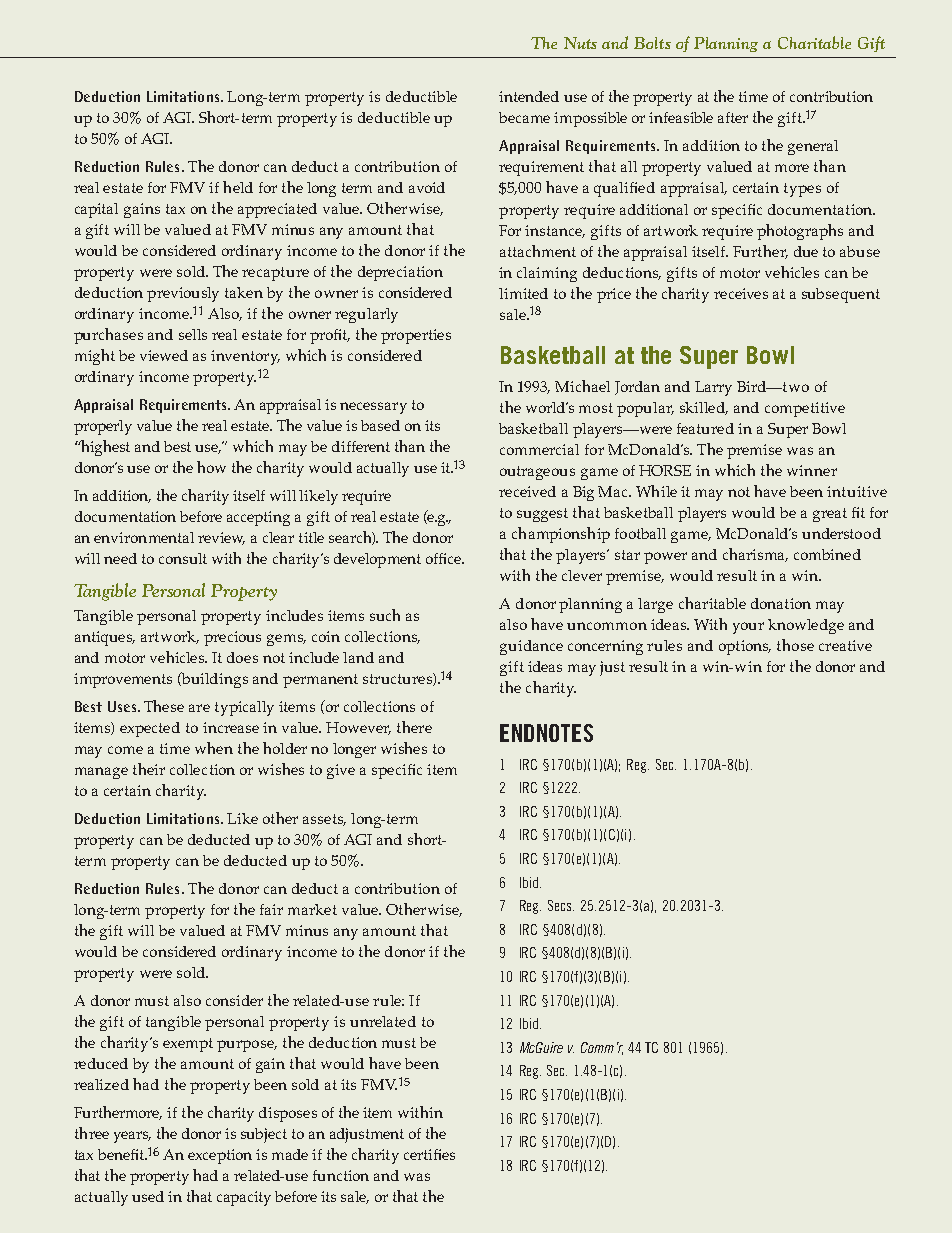 The image size is (952, 1233). I want to click on exception, so click(220, 1156).
